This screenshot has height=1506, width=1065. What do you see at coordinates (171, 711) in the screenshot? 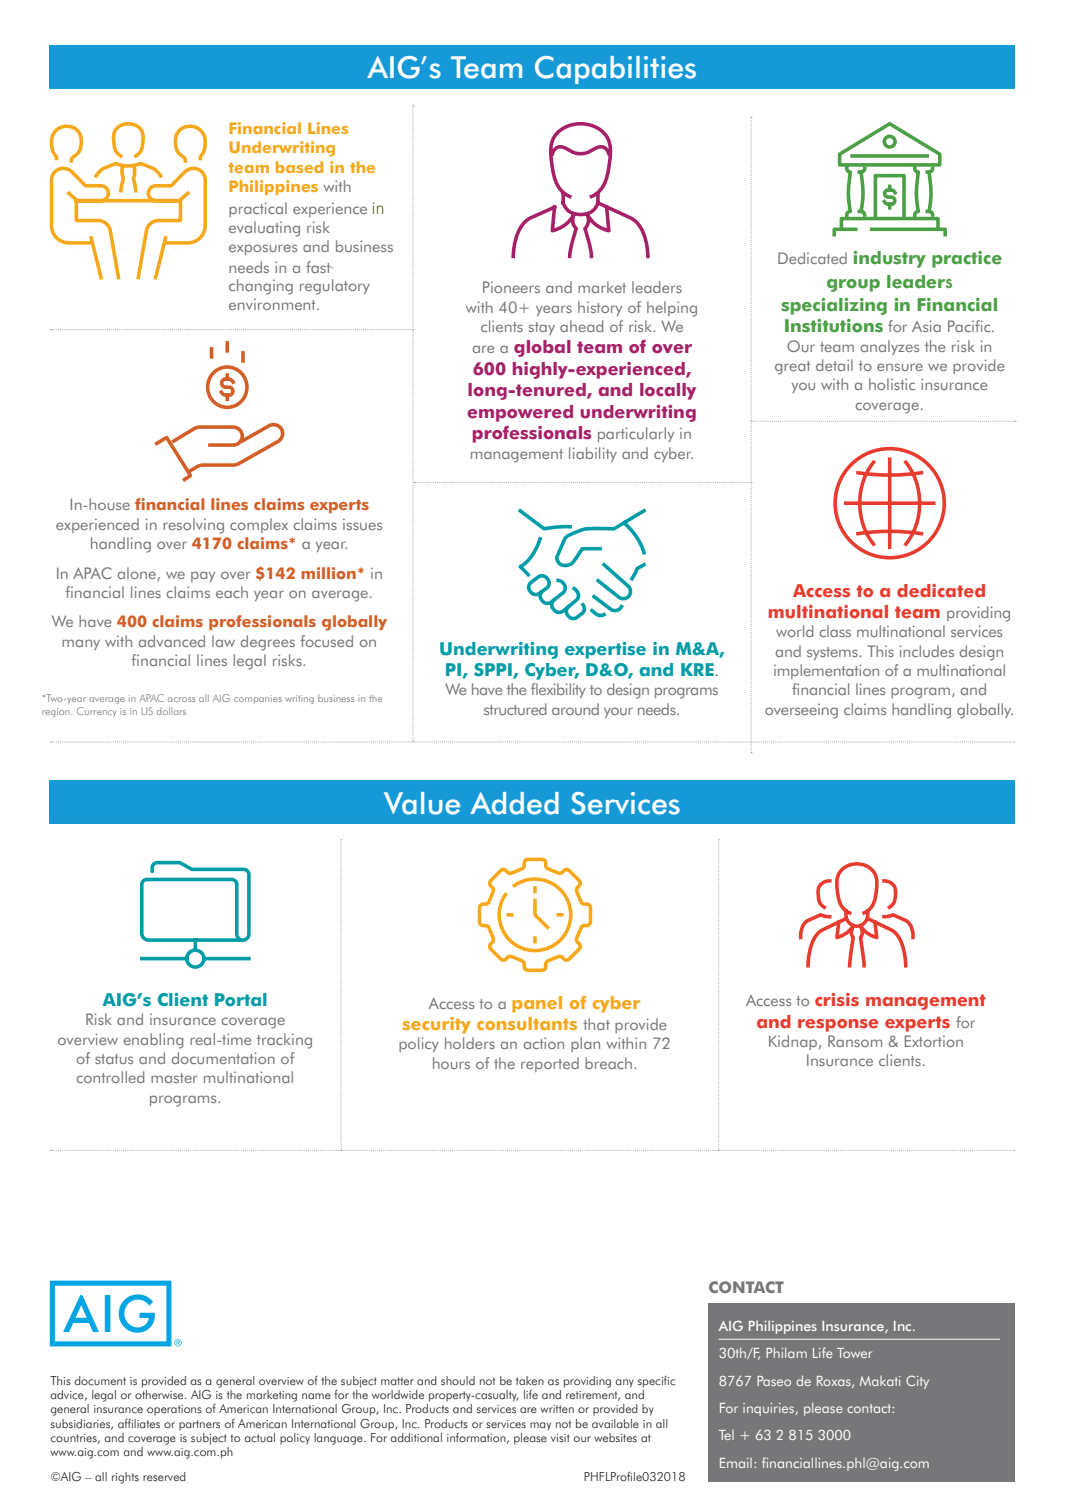
I see `dollars` at bounding box center [171, 711].
